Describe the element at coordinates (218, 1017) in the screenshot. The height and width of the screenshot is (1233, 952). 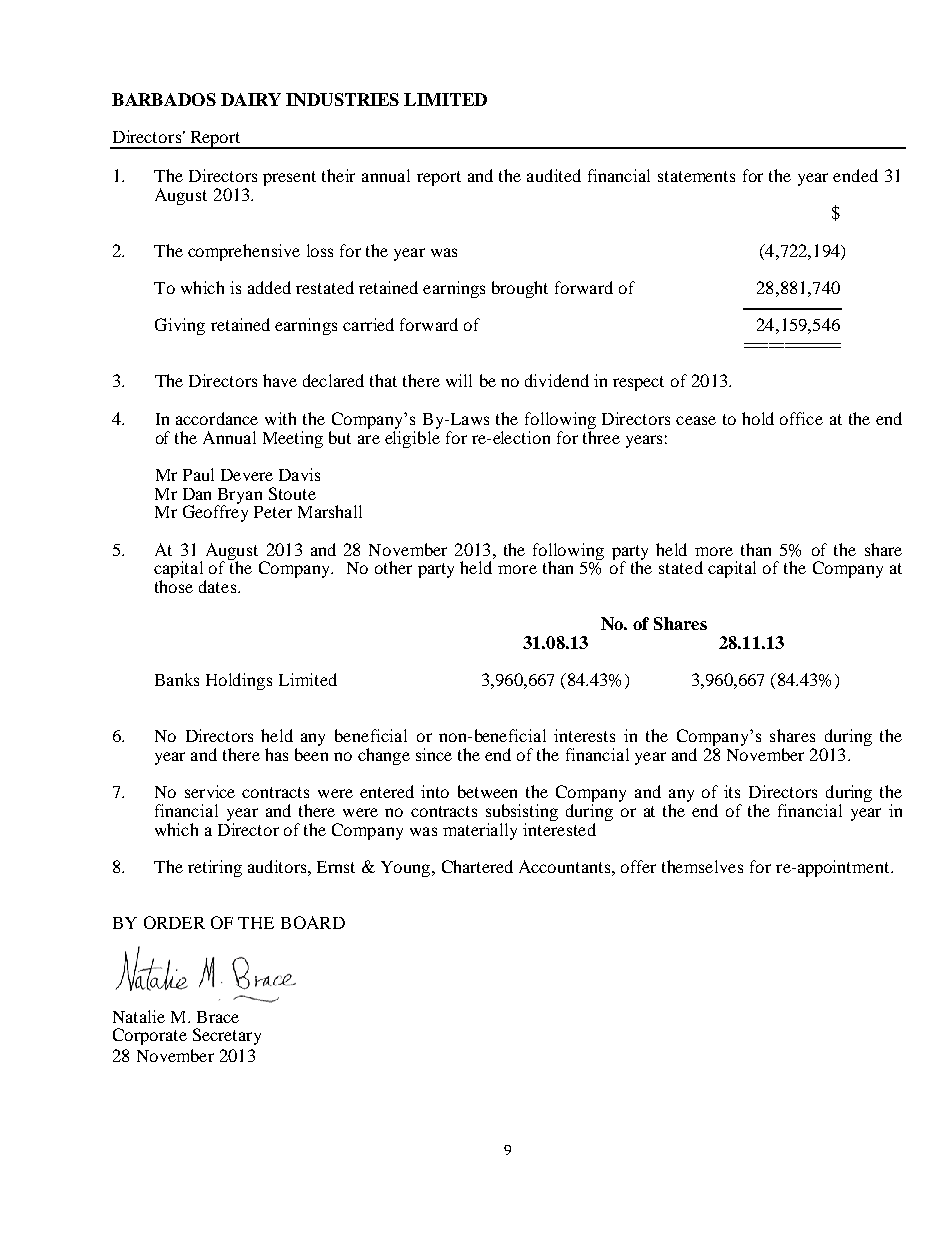
I see `Brace` at that location.
